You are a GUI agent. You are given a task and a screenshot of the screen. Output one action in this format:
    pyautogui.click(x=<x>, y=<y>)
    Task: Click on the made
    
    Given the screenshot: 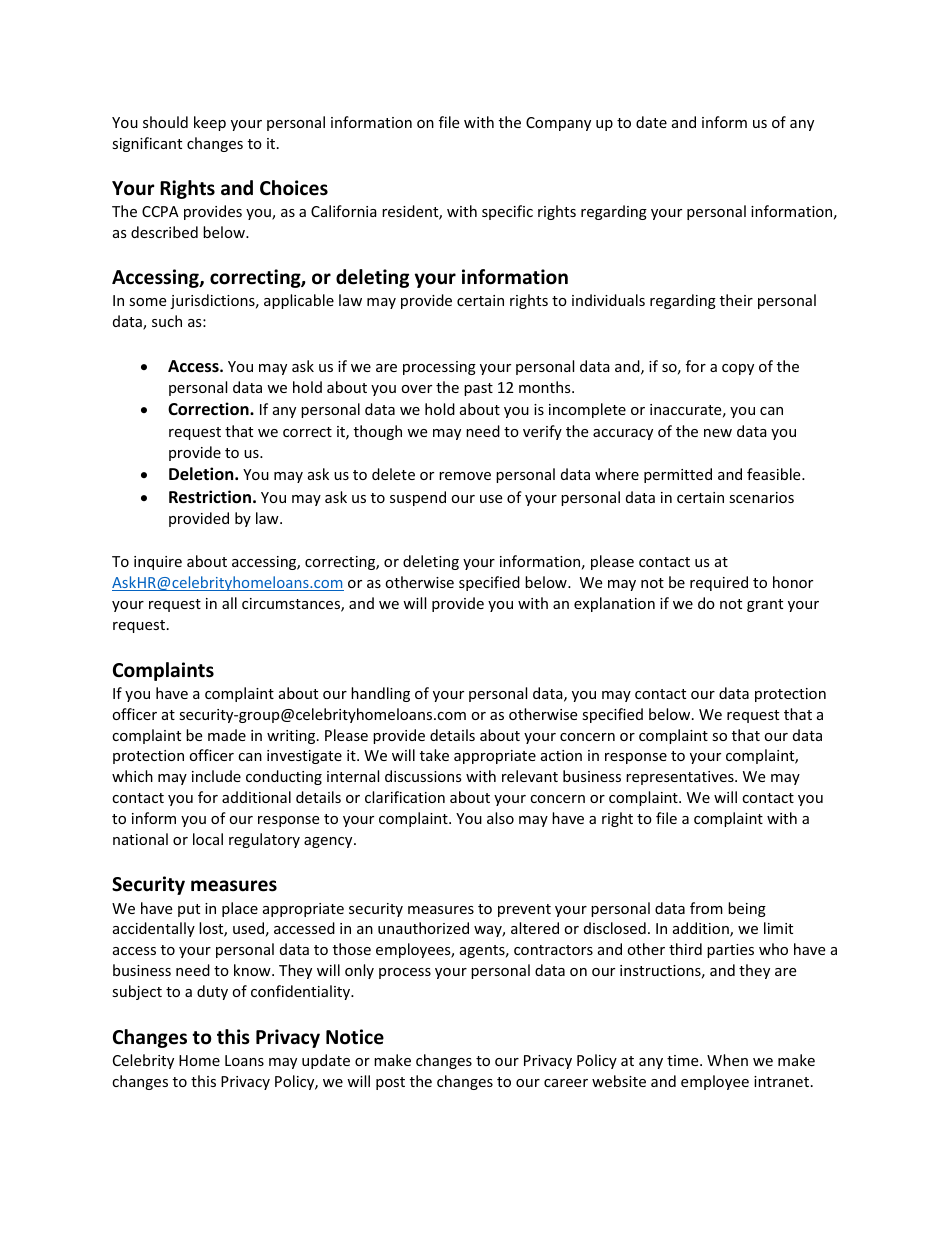 What is the action you would take?
    pyautogui.click(x=227, y=735)
